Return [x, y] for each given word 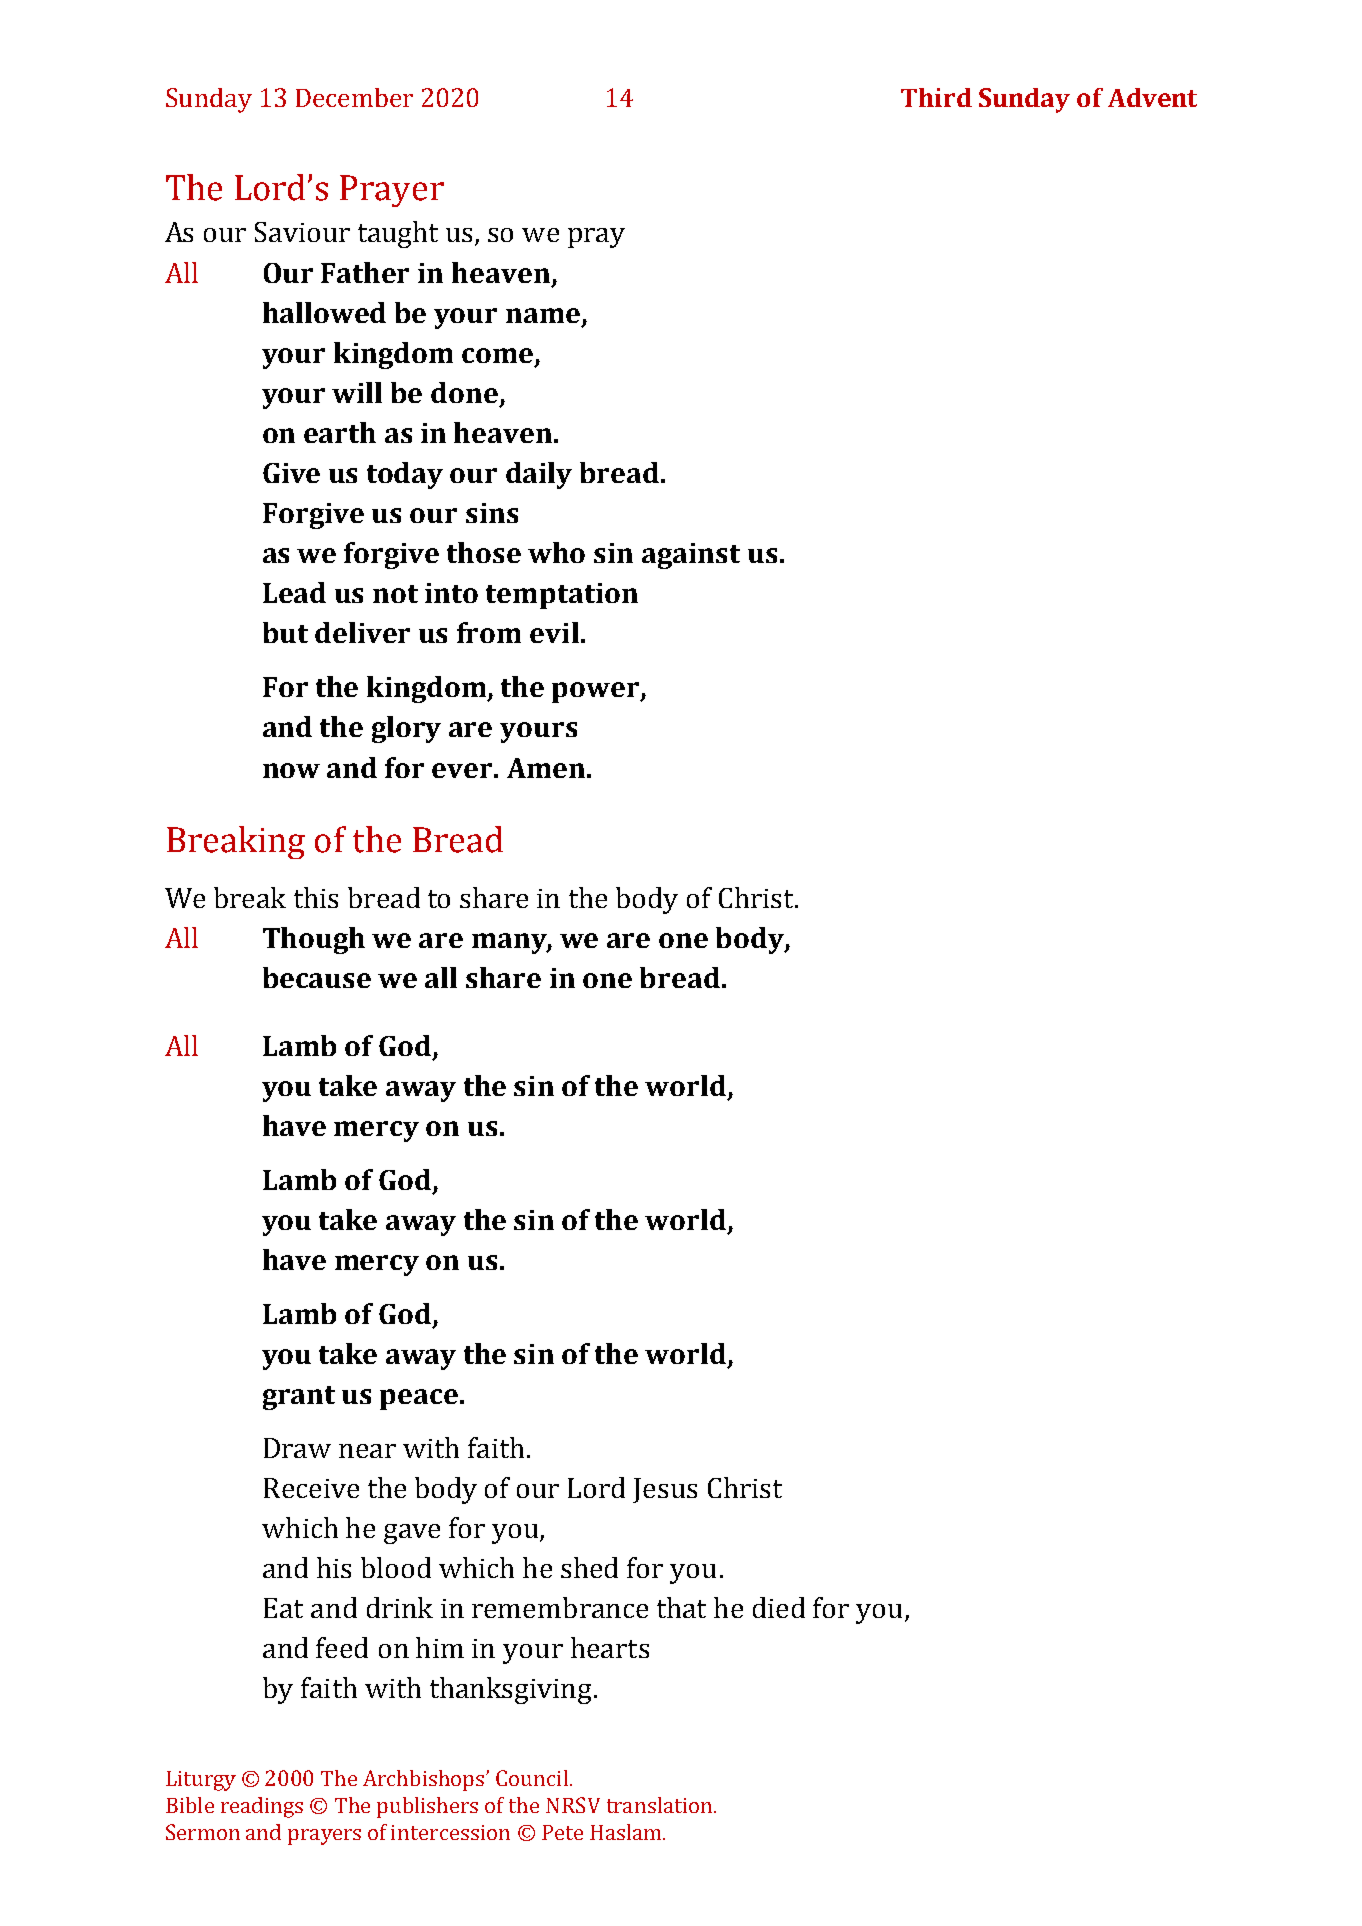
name [543, 315]
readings [262, 1807]
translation [661, 1805]
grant [299, 1398]
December [354, 97]
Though [314, 940]
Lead [294, 592]
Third [936, 97]
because [317, 977]
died [779, 1607]
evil [554, 632]
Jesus [665, 1490]
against [691, 556]
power [597, 692]
